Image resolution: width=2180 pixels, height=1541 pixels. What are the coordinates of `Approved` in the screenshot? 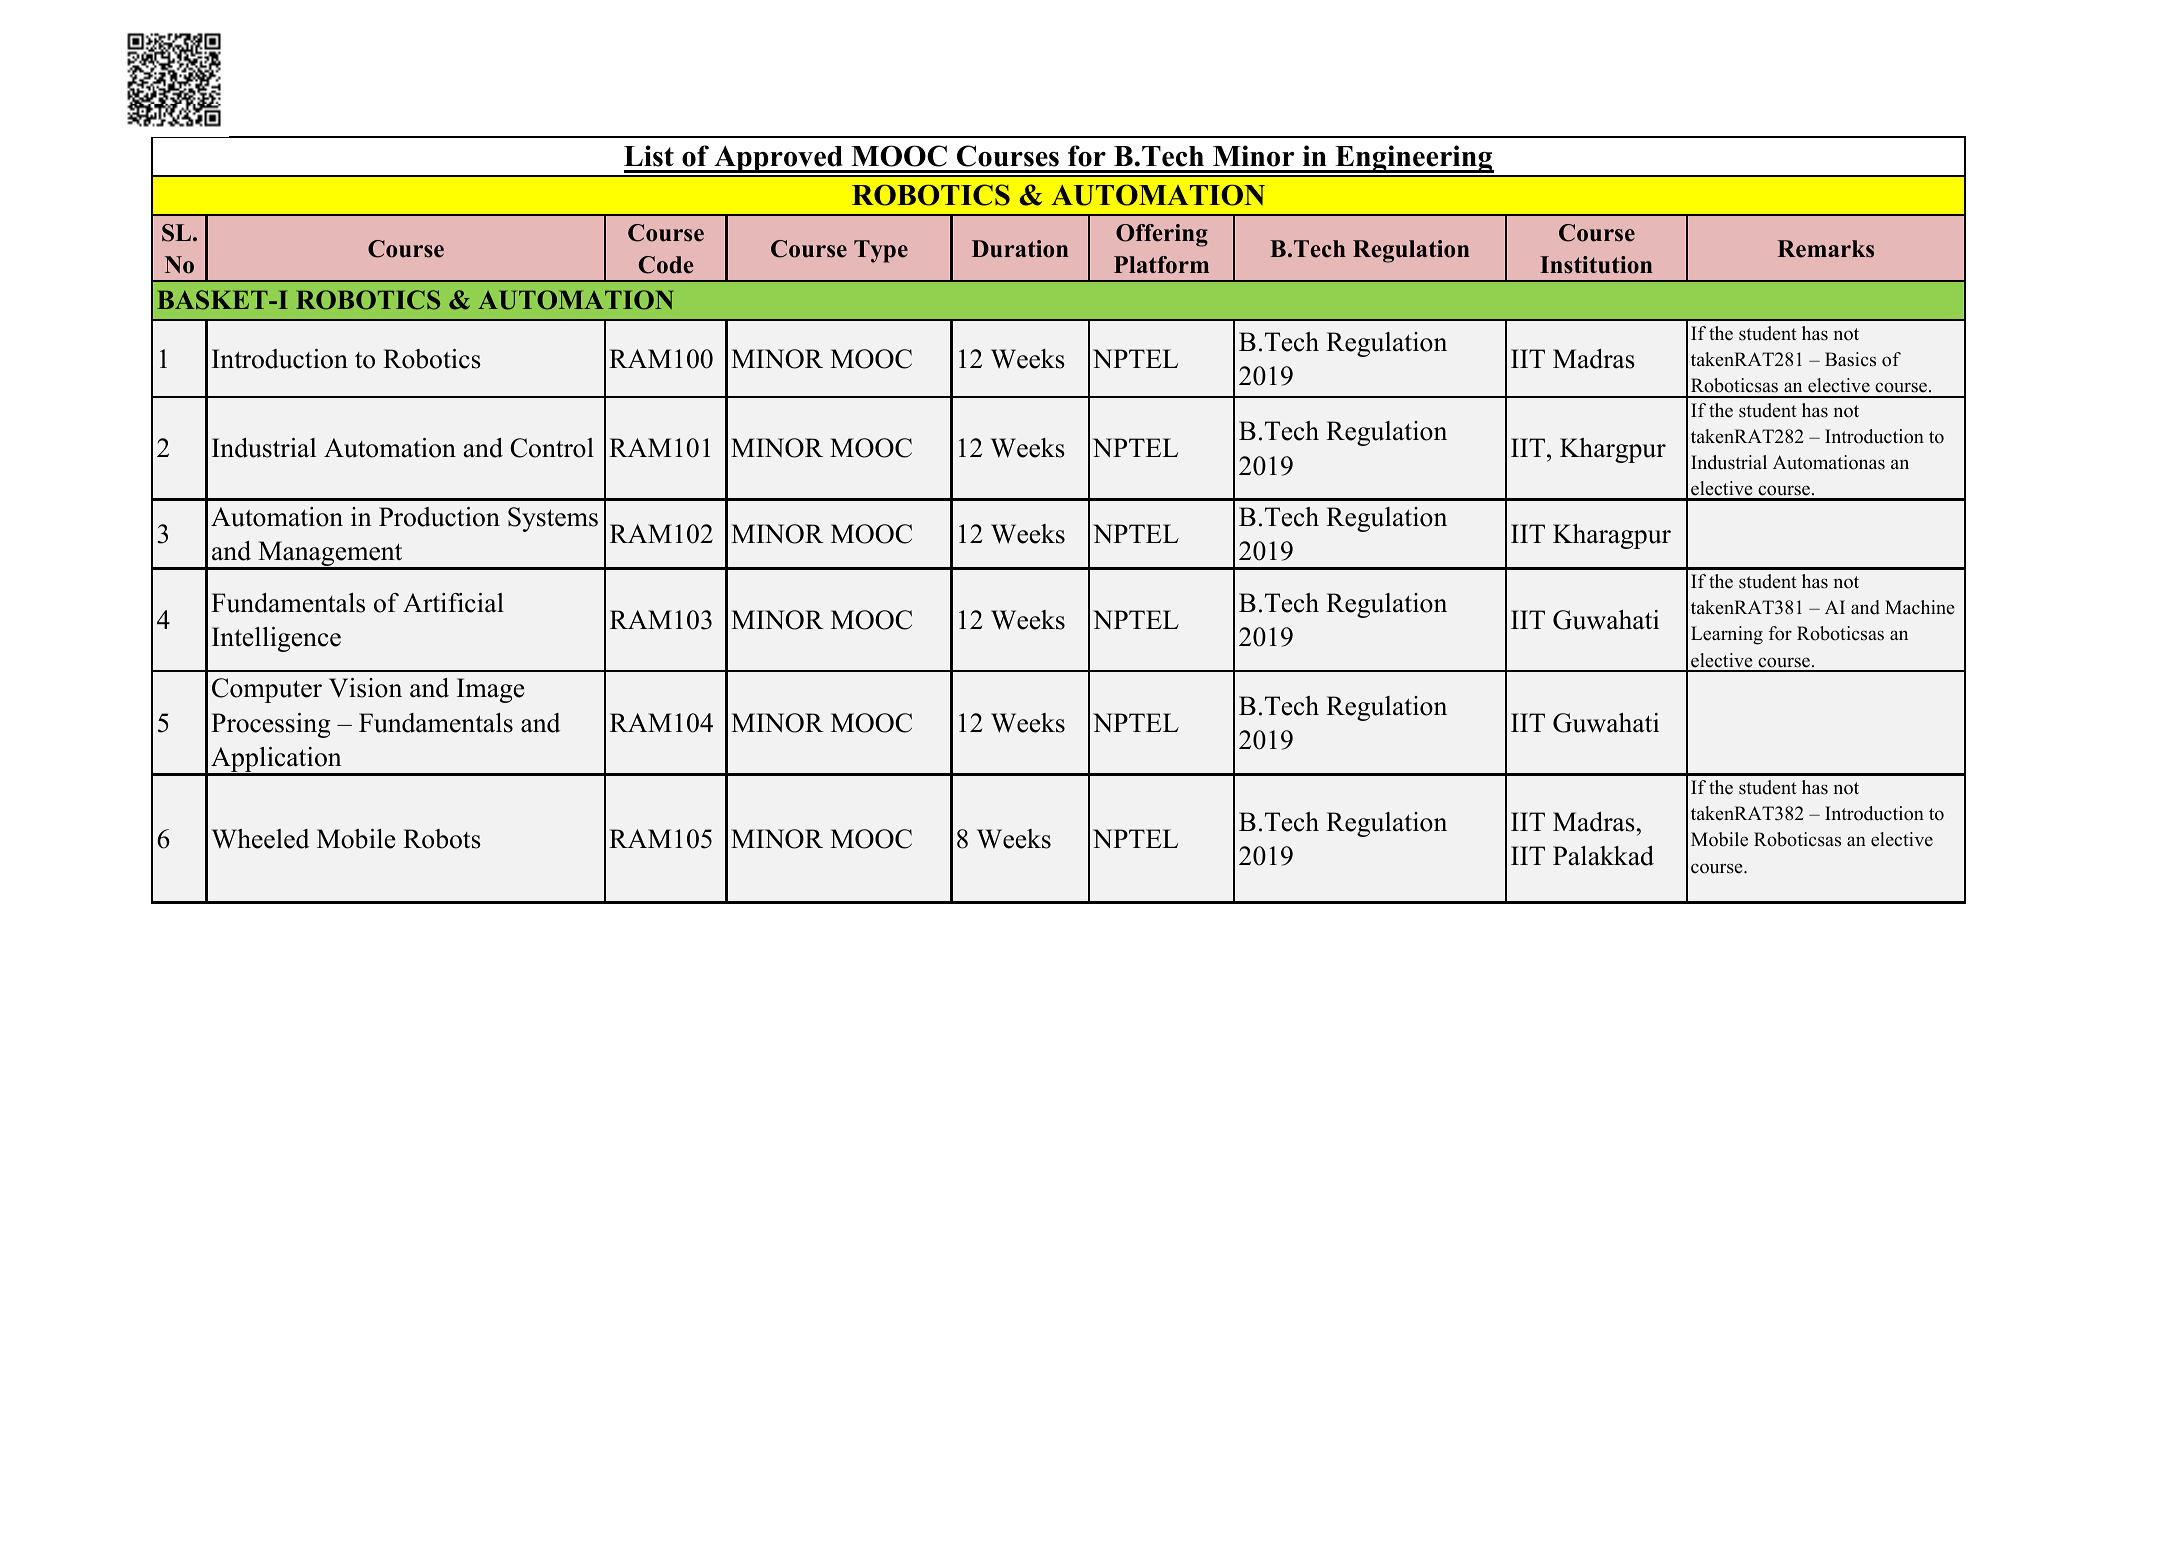 It's located at (778, 161).
